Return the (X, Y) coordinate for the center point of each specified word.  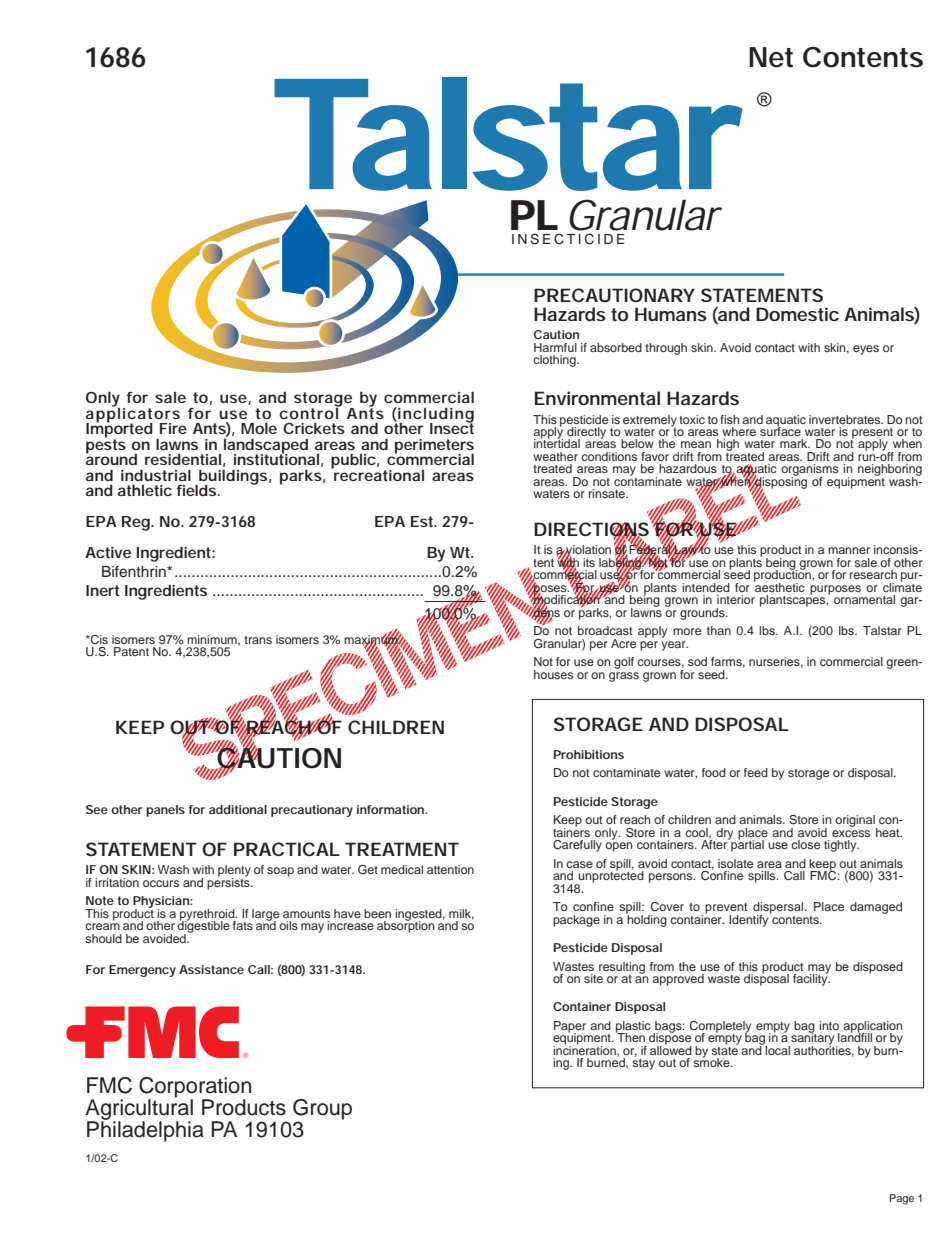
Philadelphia (145, 1130)
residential (183, 459)
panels (165, 811)
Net (771, 57)
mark (795, 443)
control (310, 412)
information (391, 809)
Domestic (797, 314)
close (805, 844)
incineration (585, 1050)
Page (902, 1199)
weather (555, 456)
